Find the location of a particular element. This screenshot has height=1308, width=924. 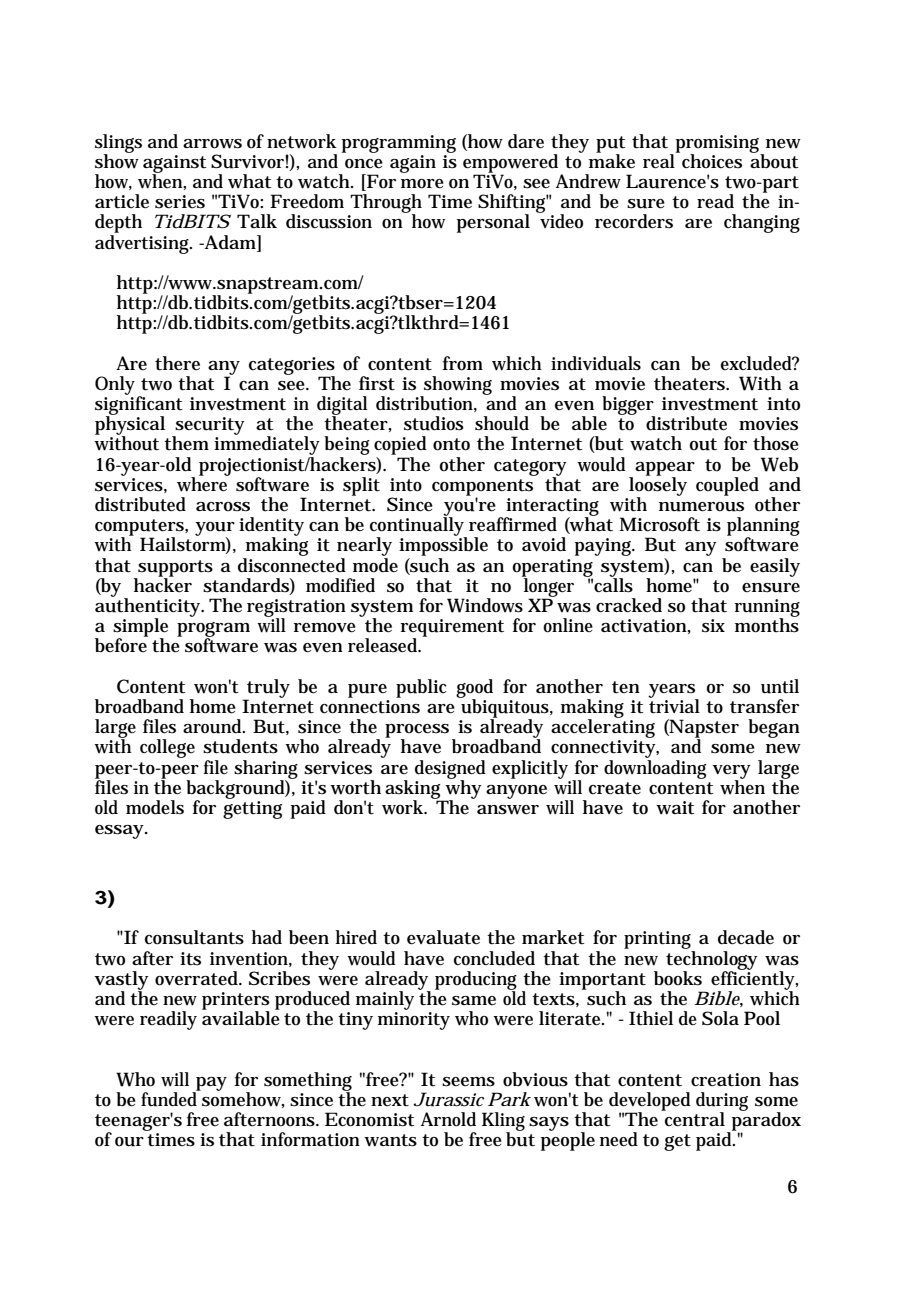

more is located at coordinates (422, 184).
